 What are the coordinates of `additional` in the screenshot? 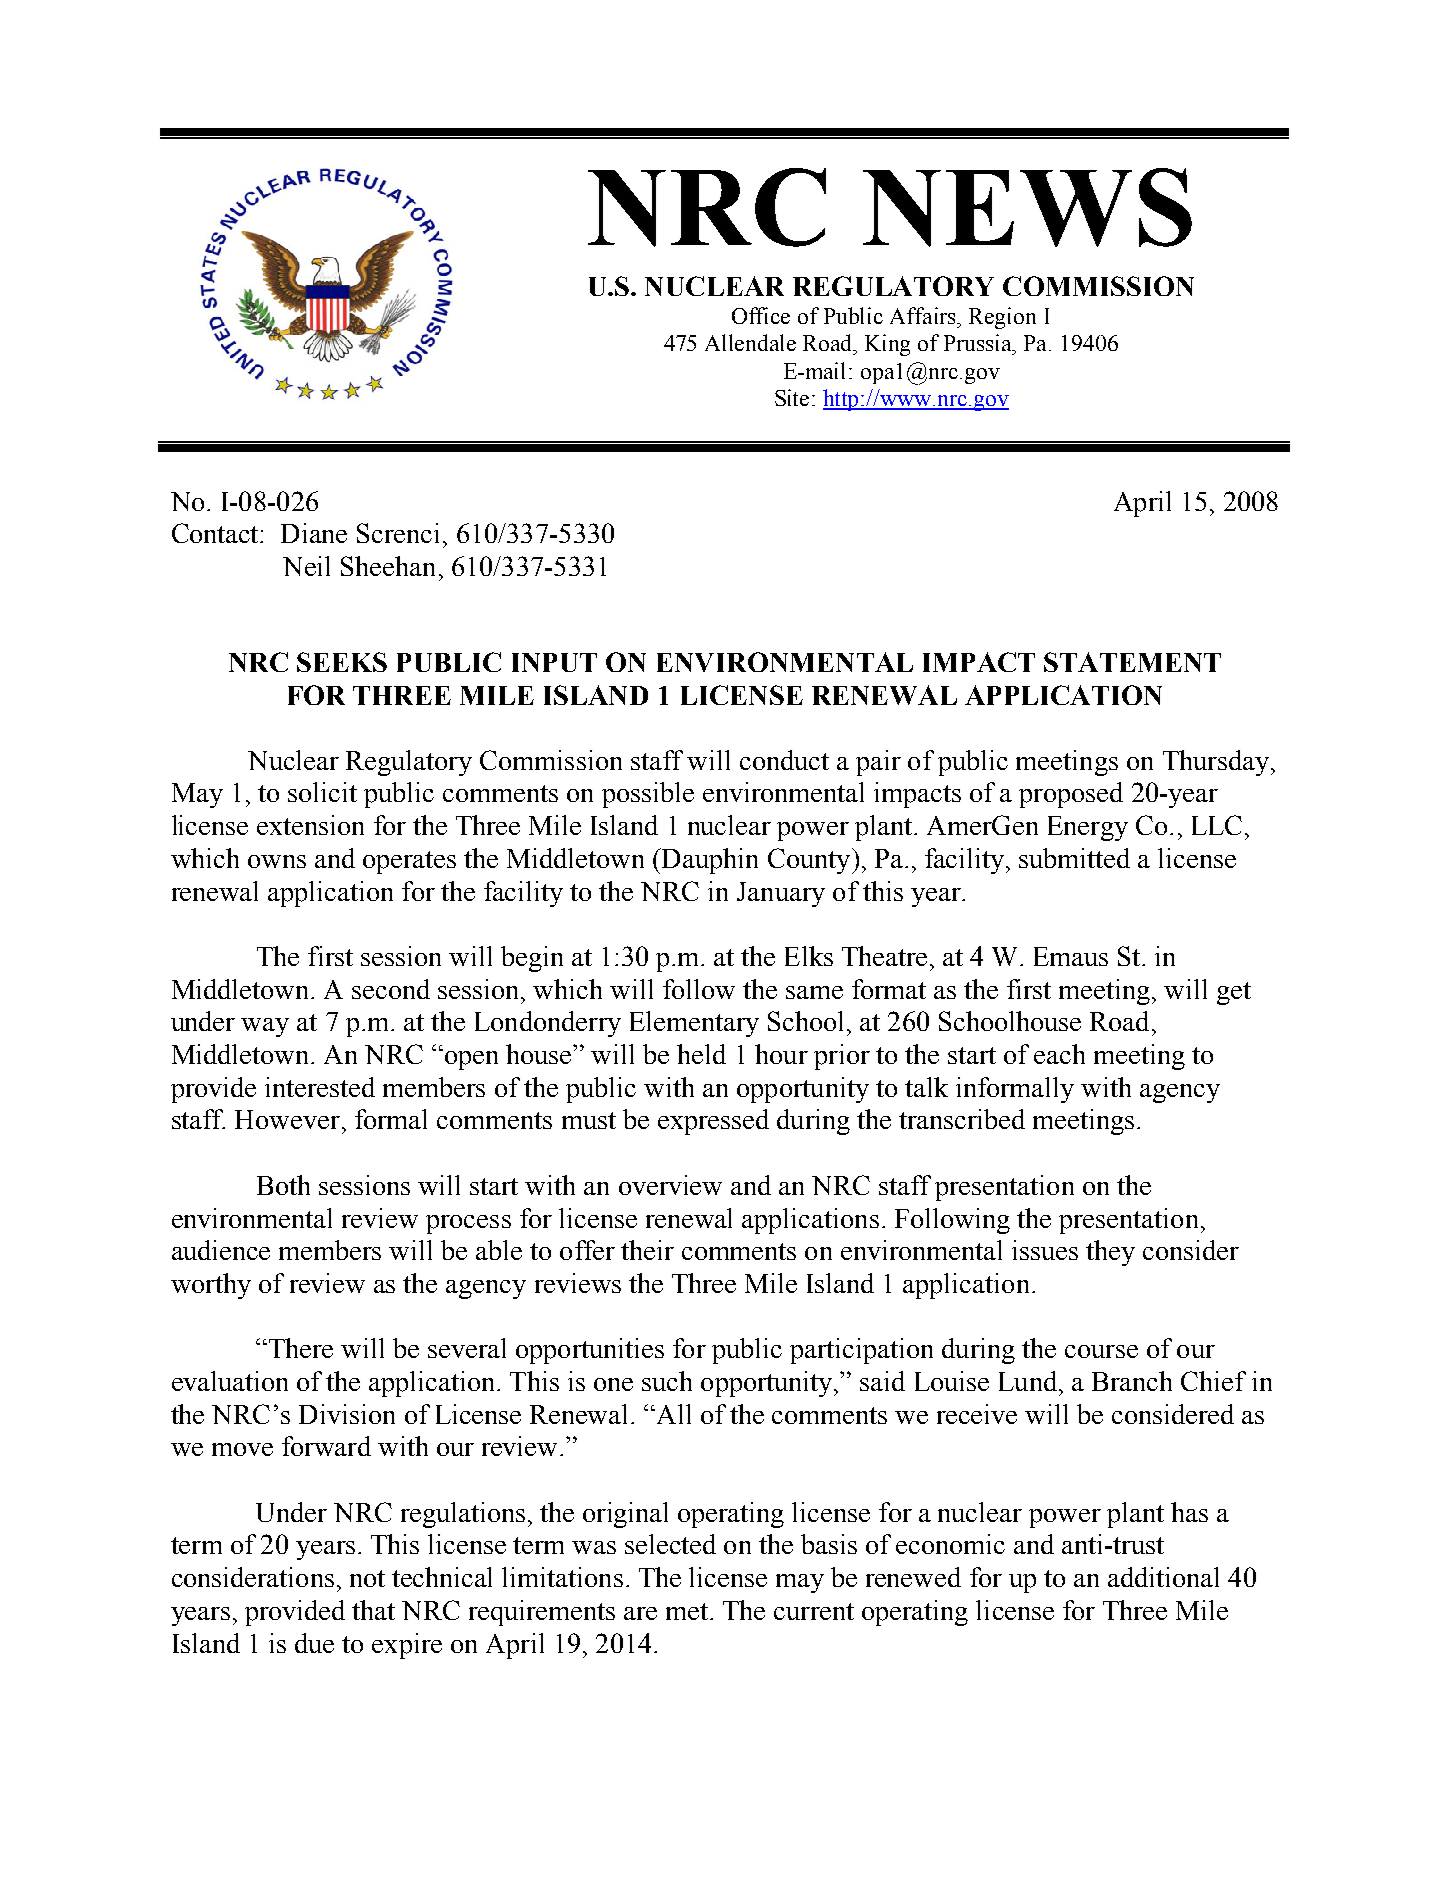 It's located at (1163, 1577).
